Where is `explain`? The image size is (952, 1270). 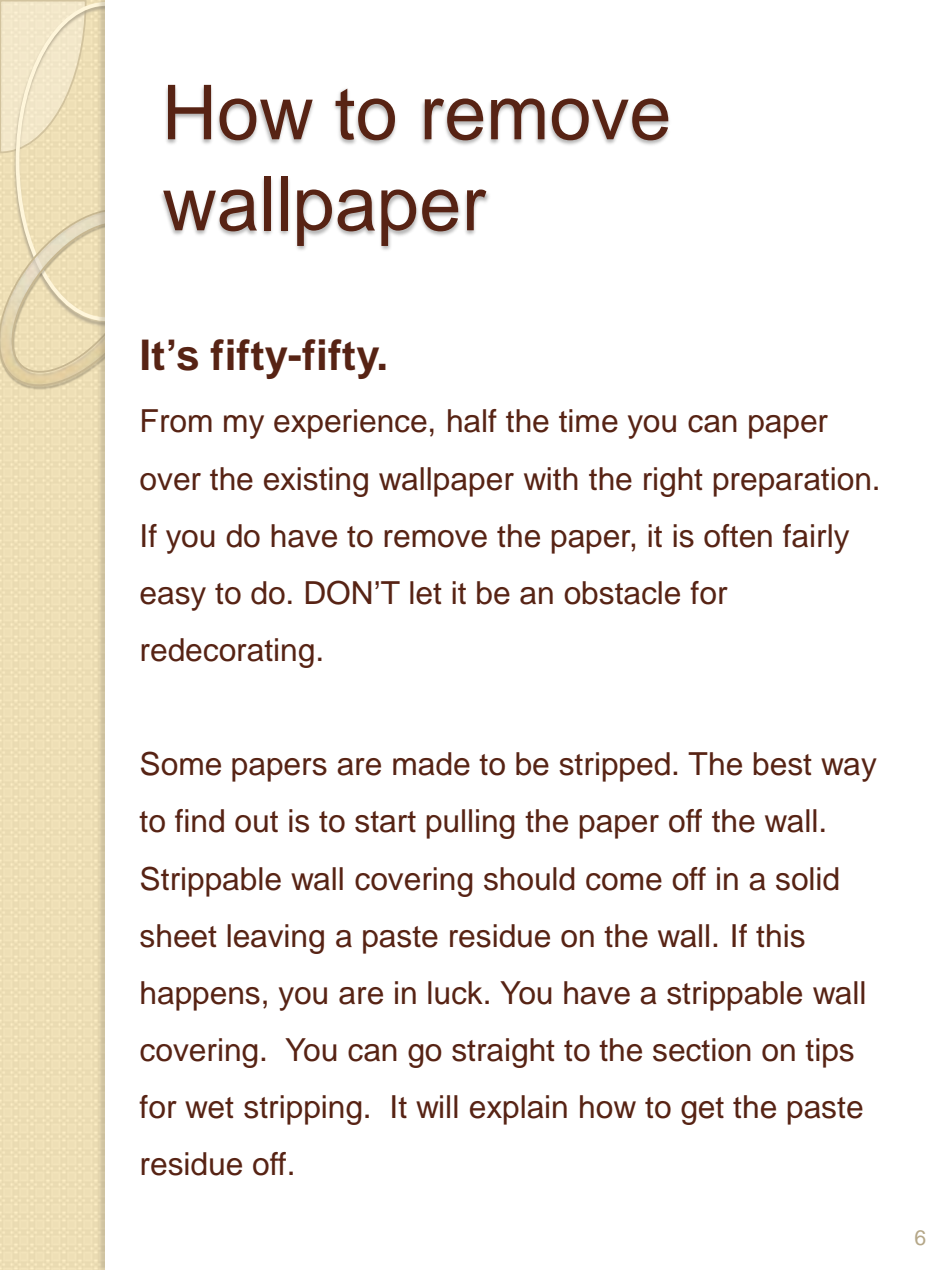
explain is located at coordinates (518, 1110).
